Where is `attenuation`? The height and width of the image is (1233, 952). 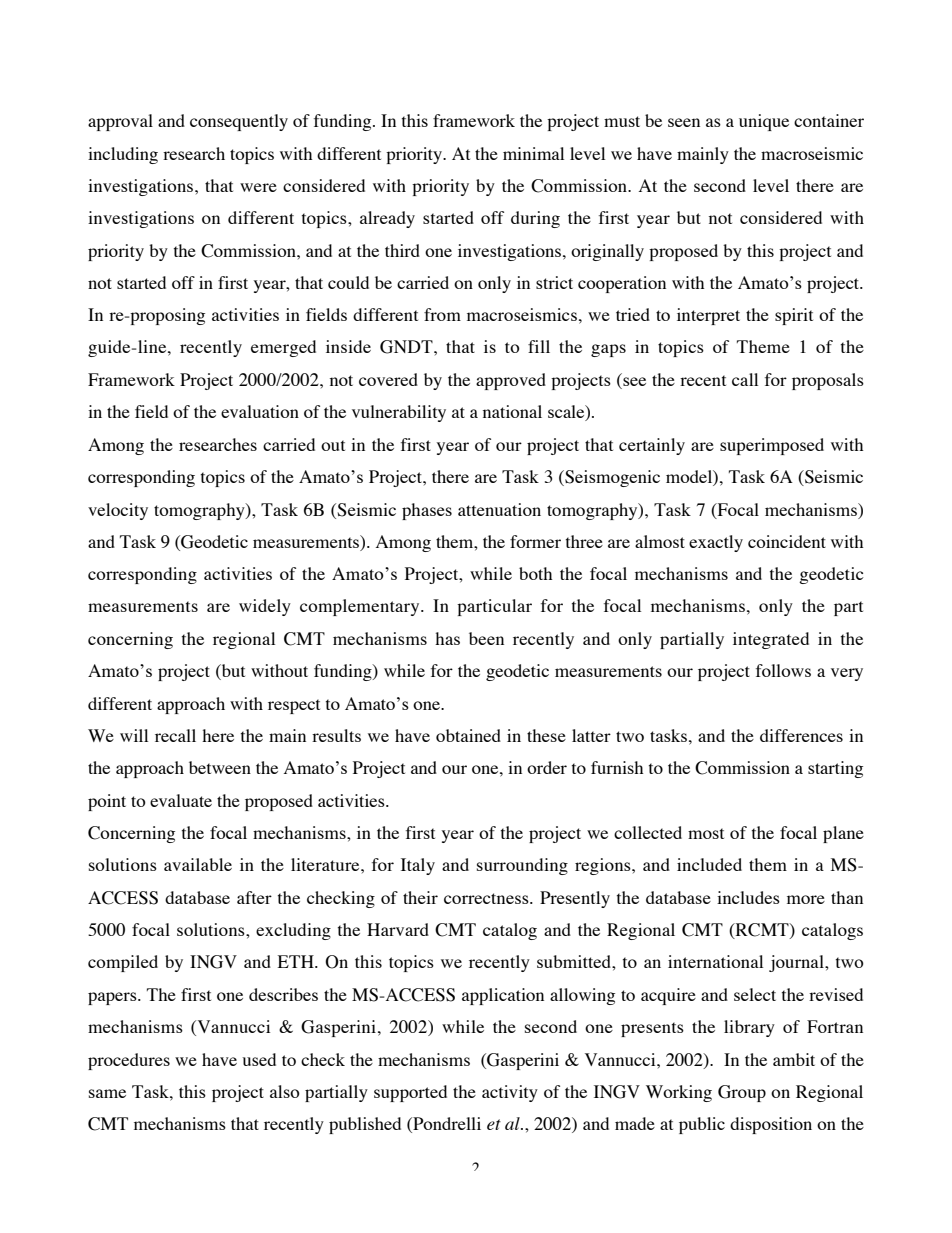
attenuation is located at coordinates (499, 509).
